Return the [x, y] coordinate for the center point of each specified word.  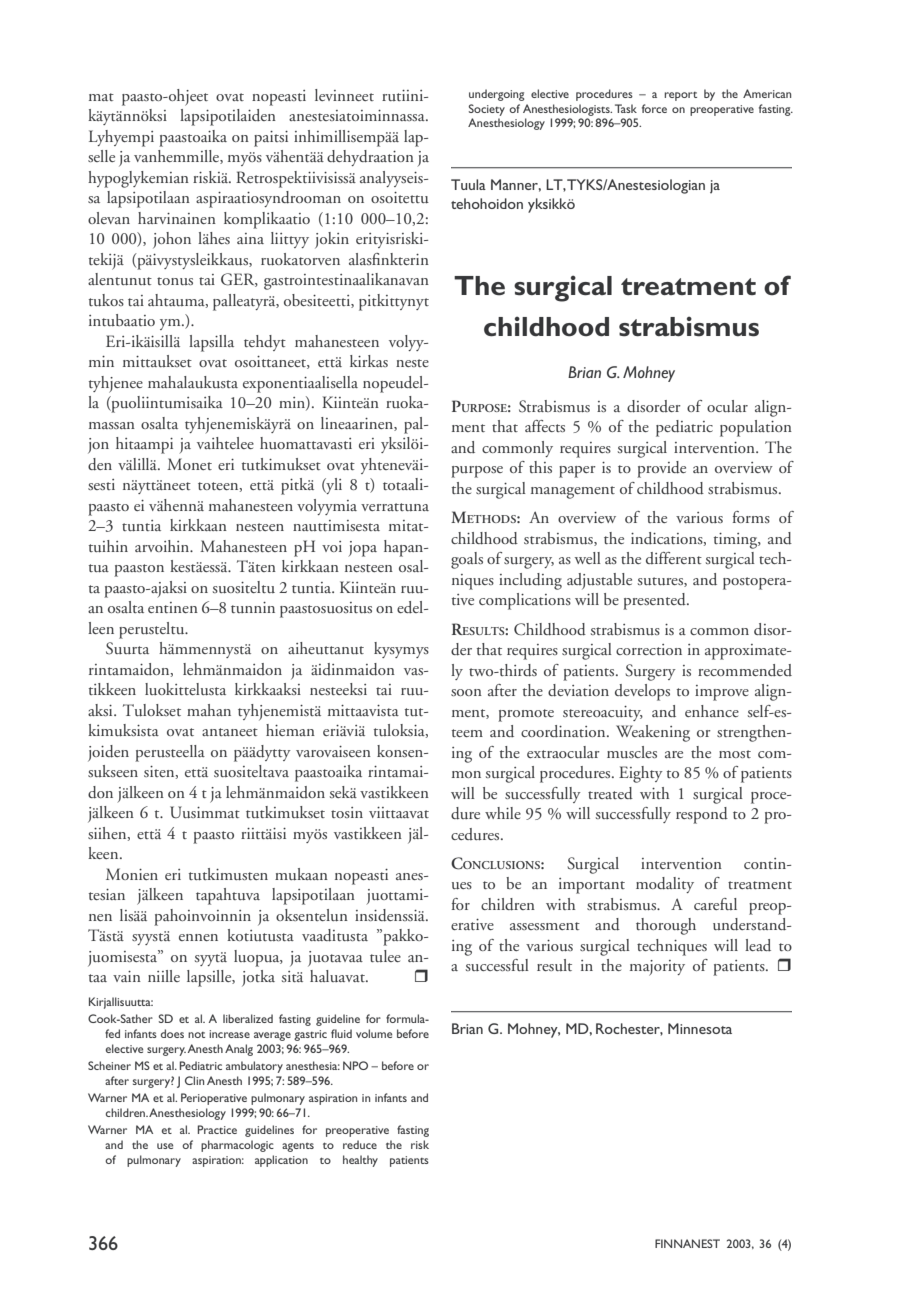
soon [466, 692]
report [680, 96]
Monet [189, 464]
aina [250, 238]
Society [486, 110]
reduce [360, 1144]
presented [655, 601]
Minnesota [700, 1028]
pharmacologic [237, 1146]
